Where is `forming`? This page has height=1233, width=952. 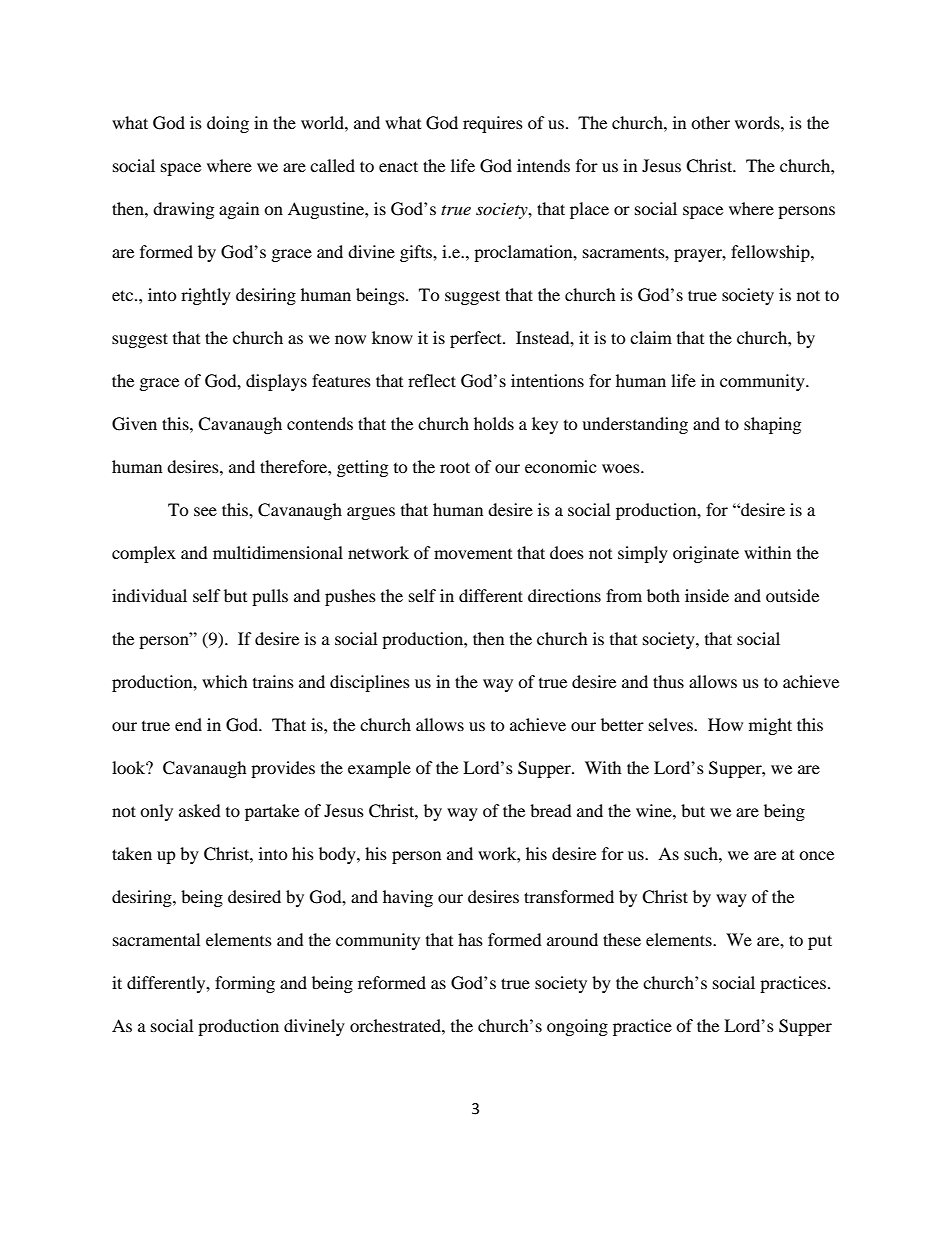 forming is located at coordinates (245, 984).
